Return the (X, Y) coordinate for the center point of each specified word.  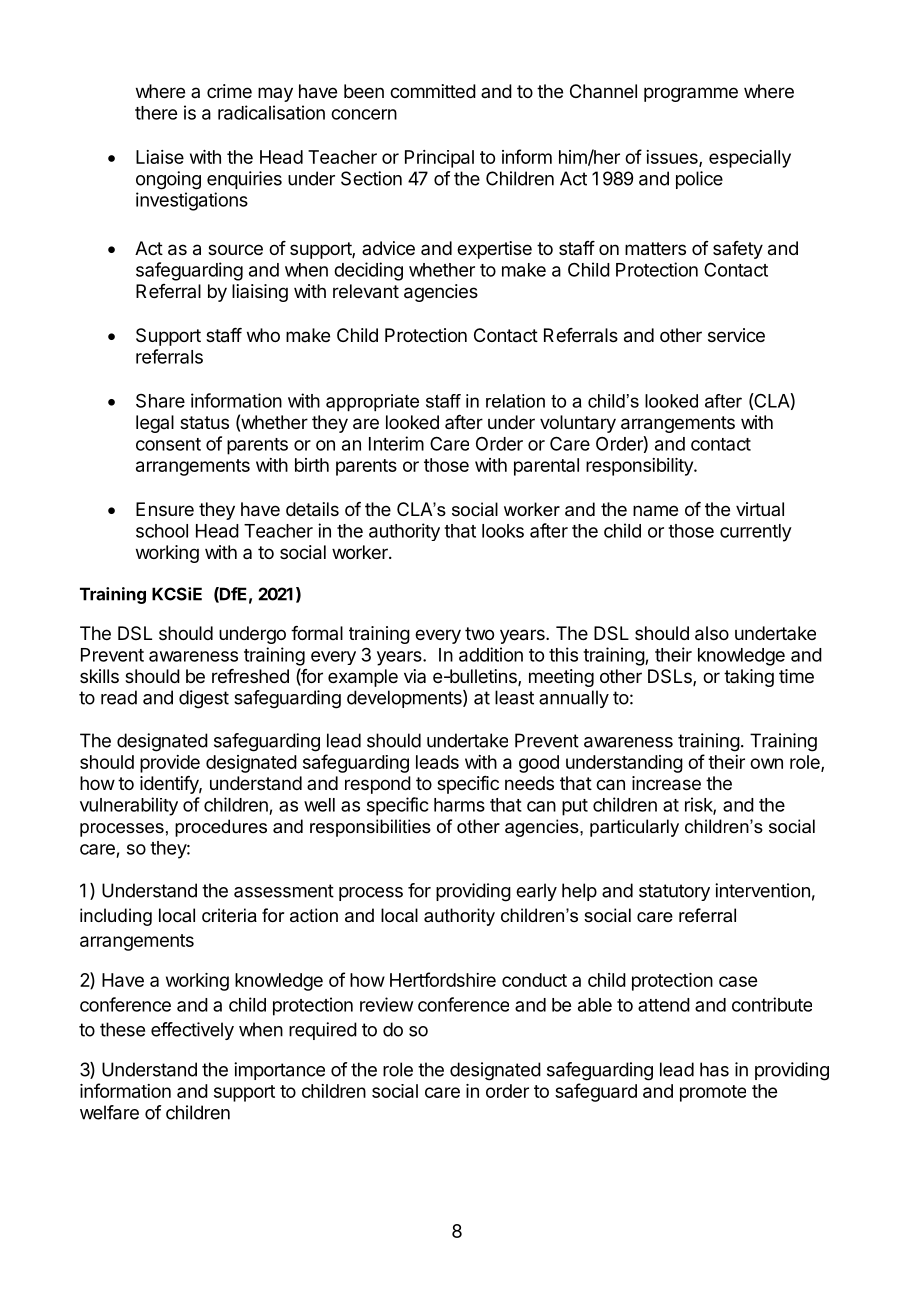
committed (433, 91)
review (386, 1004)
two (479, 633)
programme (691, 94)
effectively (192, 1031)
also (712, 633)
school (162, 531)
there (156, 113)
